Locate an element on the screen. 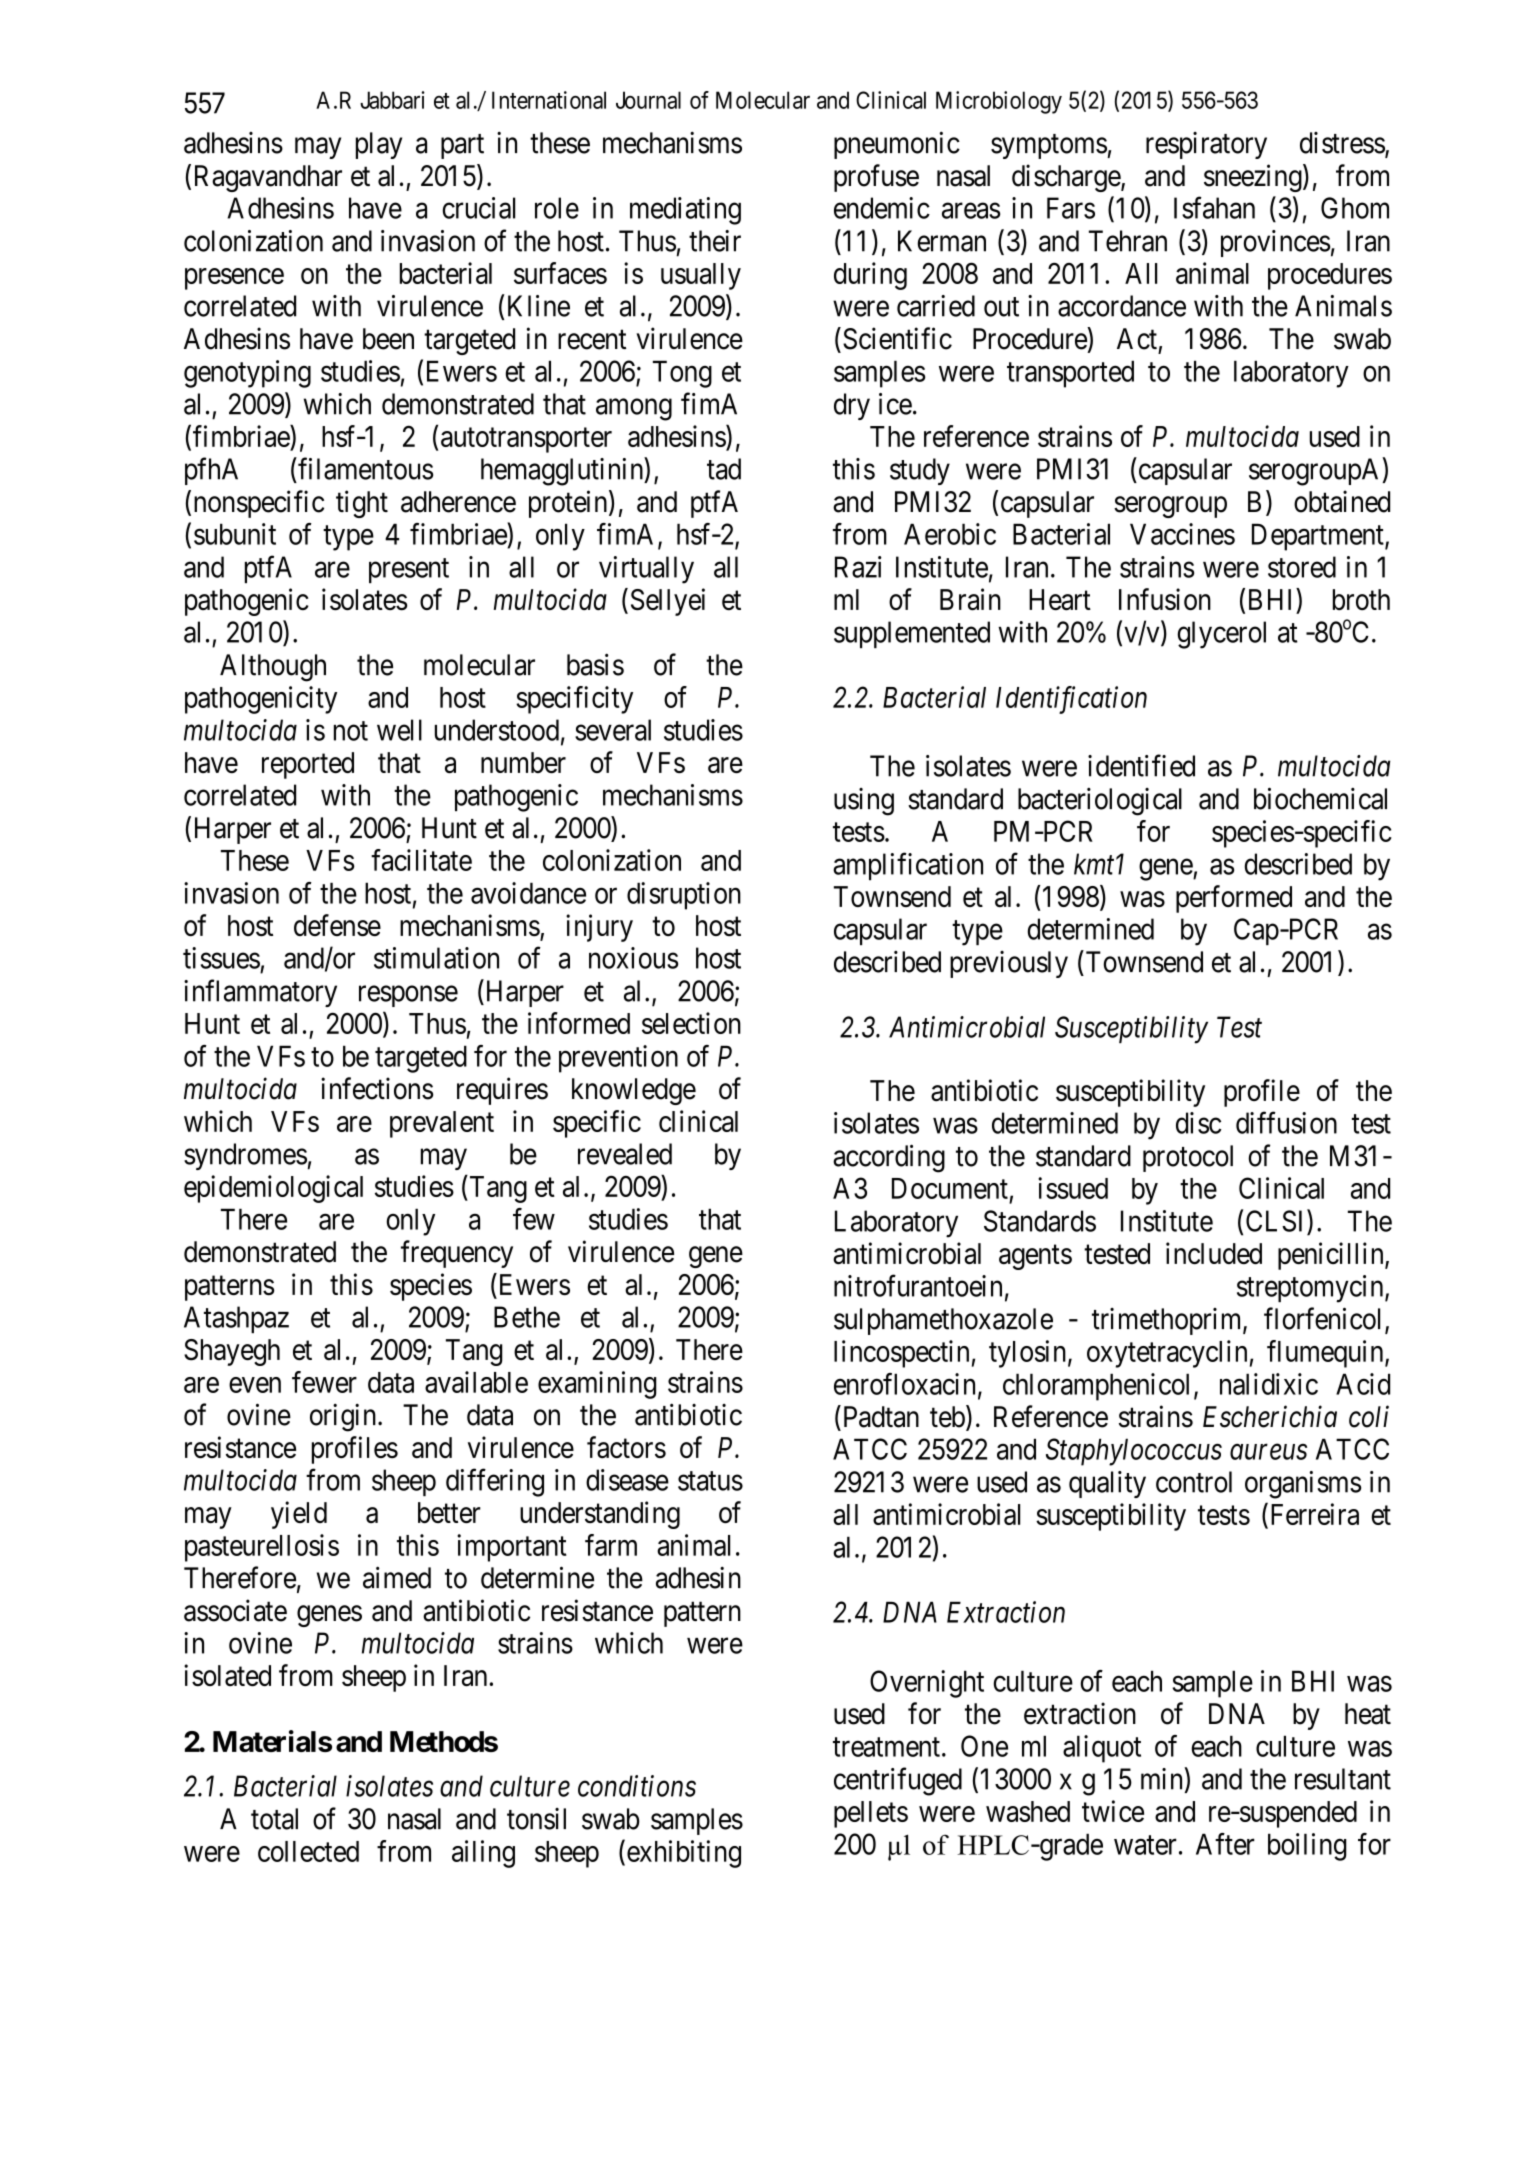 This screenshot has width=1537, height=2172. performed is located at coordinates (1234, 899).
